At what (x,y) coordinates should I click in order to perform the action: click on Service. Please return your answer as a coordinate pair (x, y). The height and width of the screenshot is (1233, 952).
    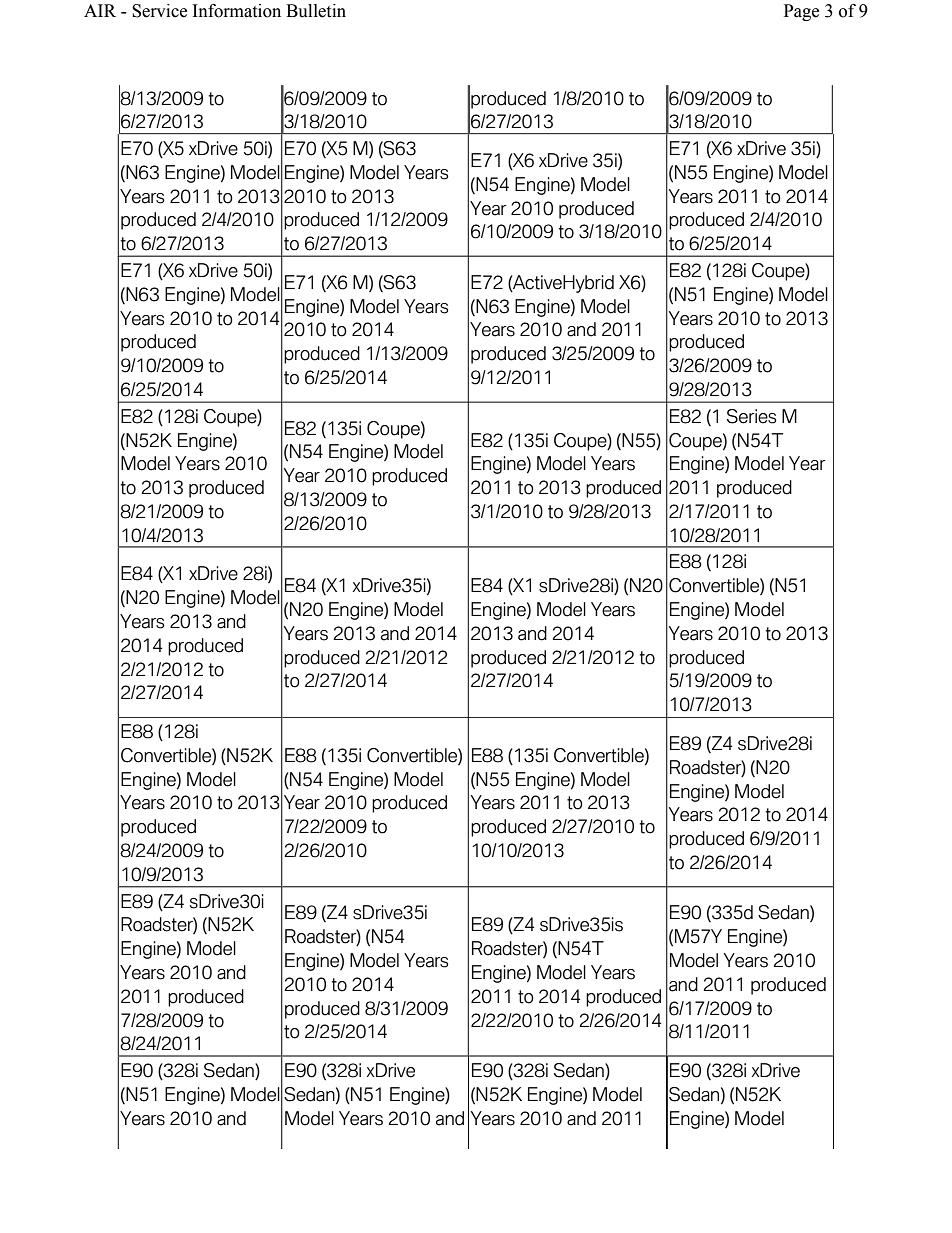
    Looking at the image, I should click on (159, 11).
